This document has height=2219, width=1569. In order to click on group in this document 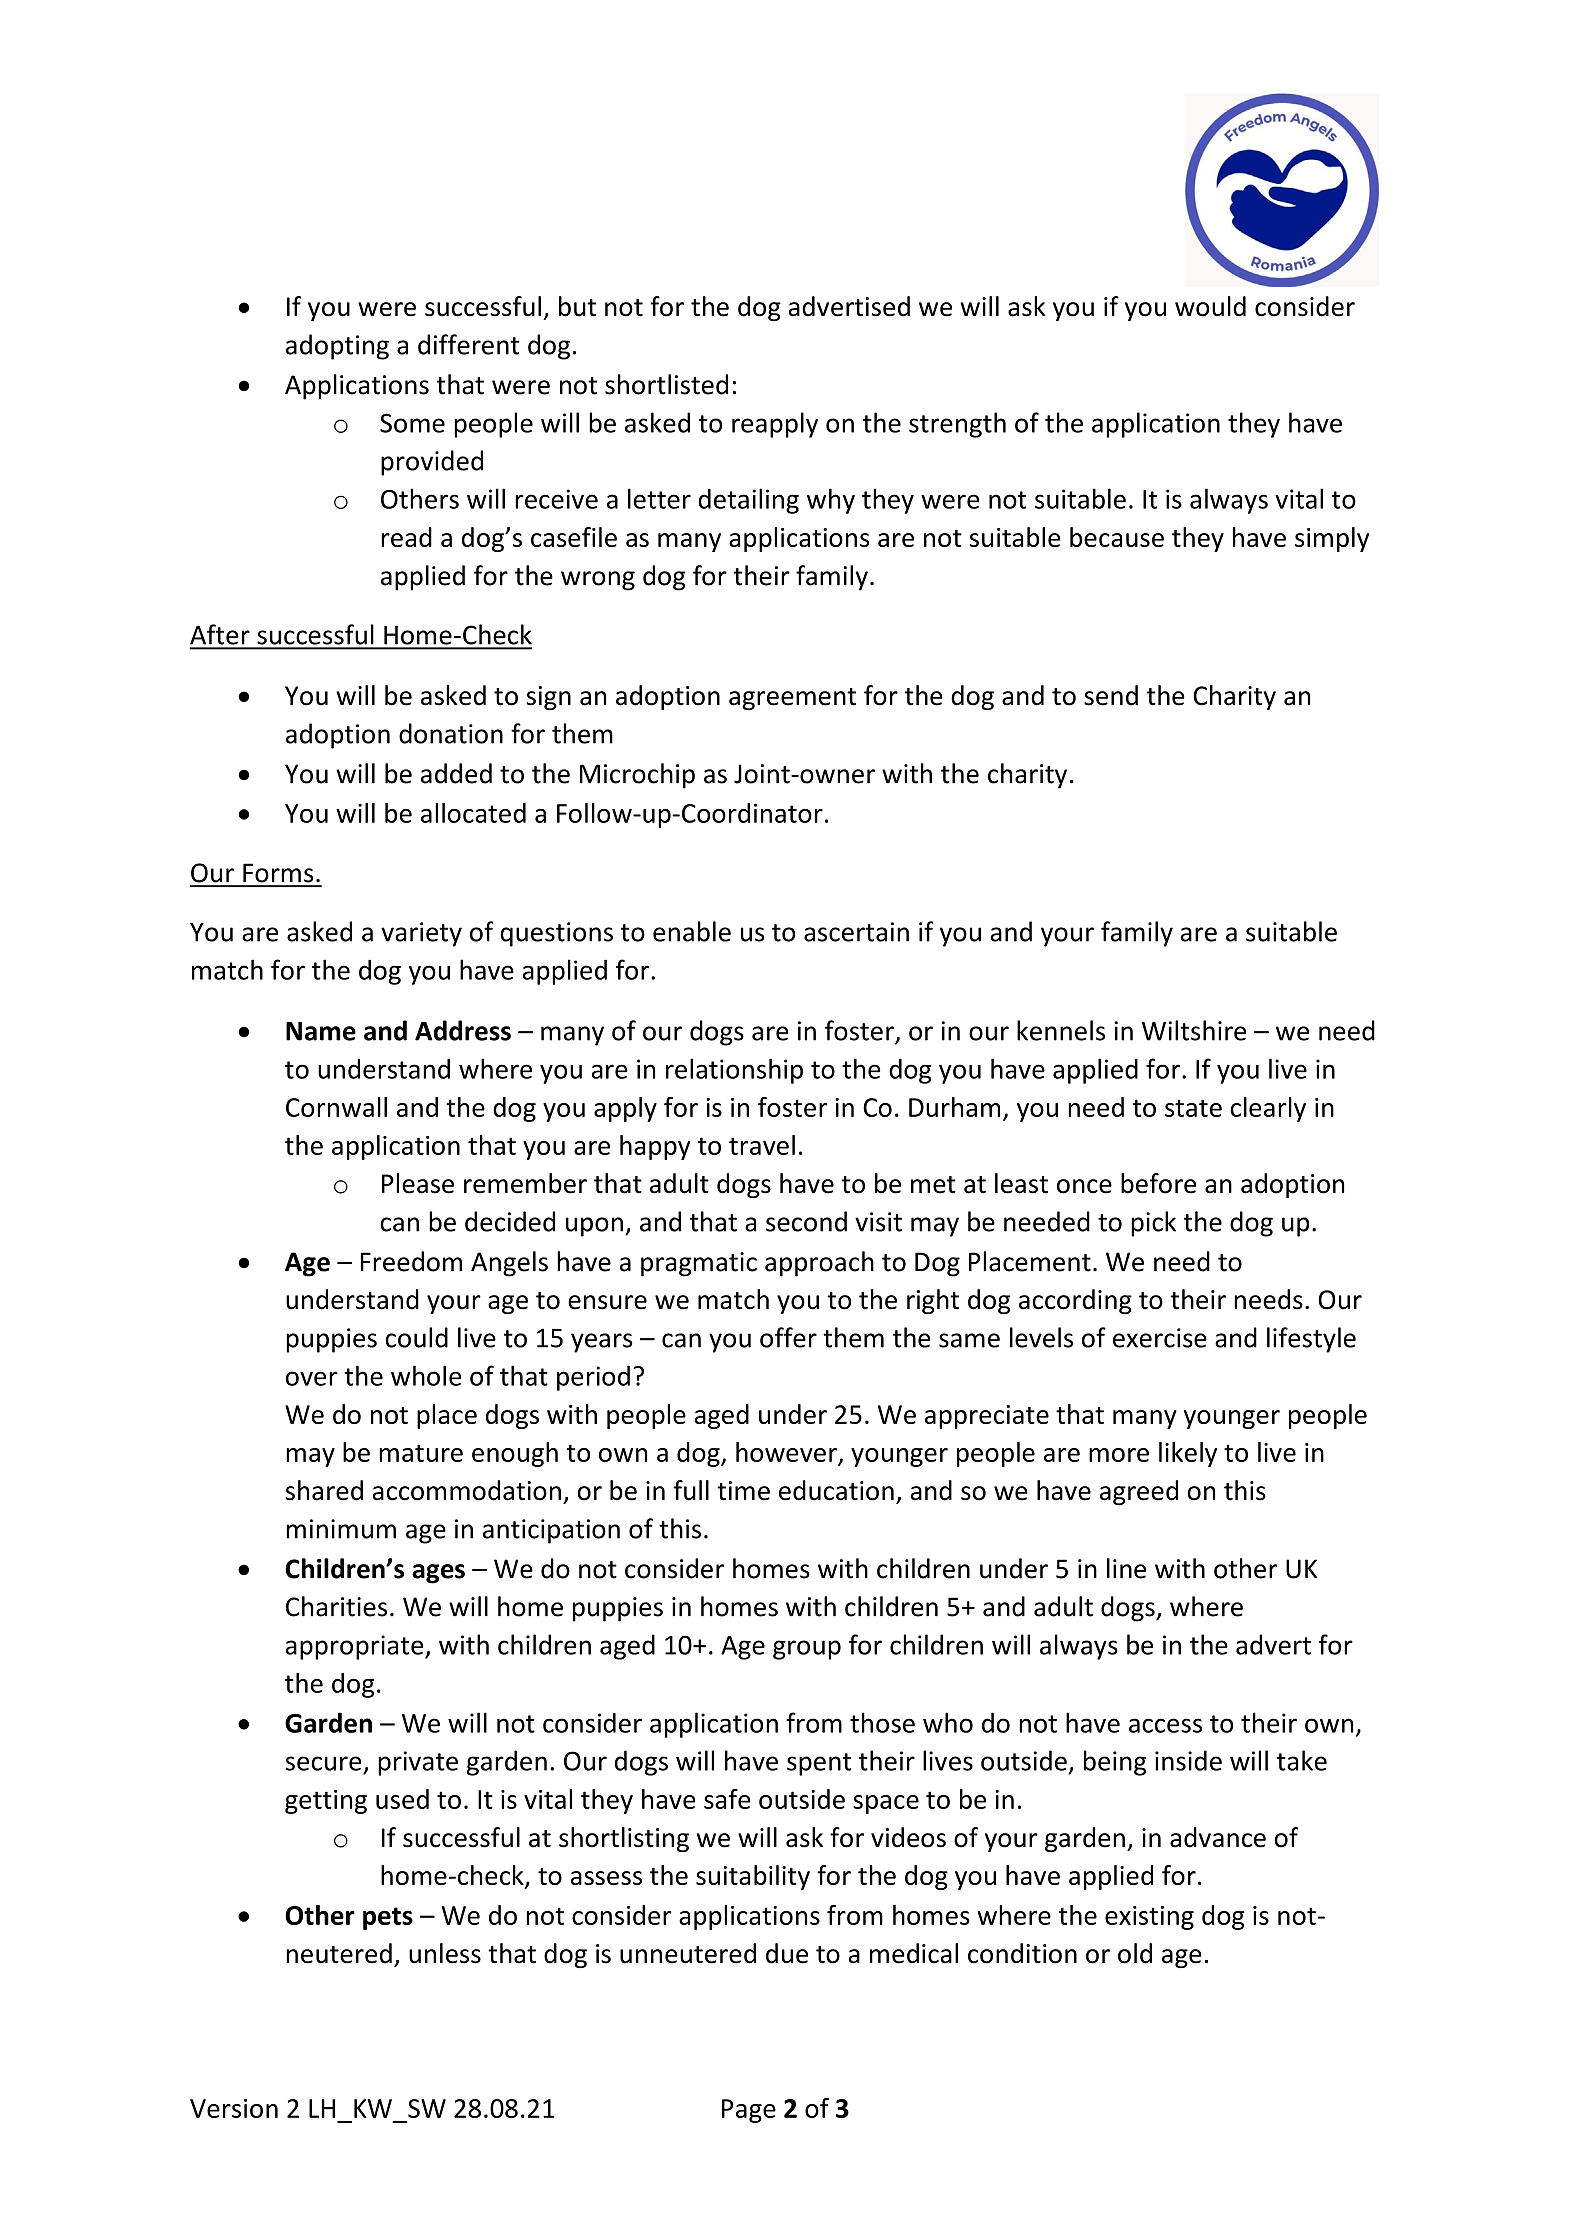, I will do `click(807, 1650)`.
